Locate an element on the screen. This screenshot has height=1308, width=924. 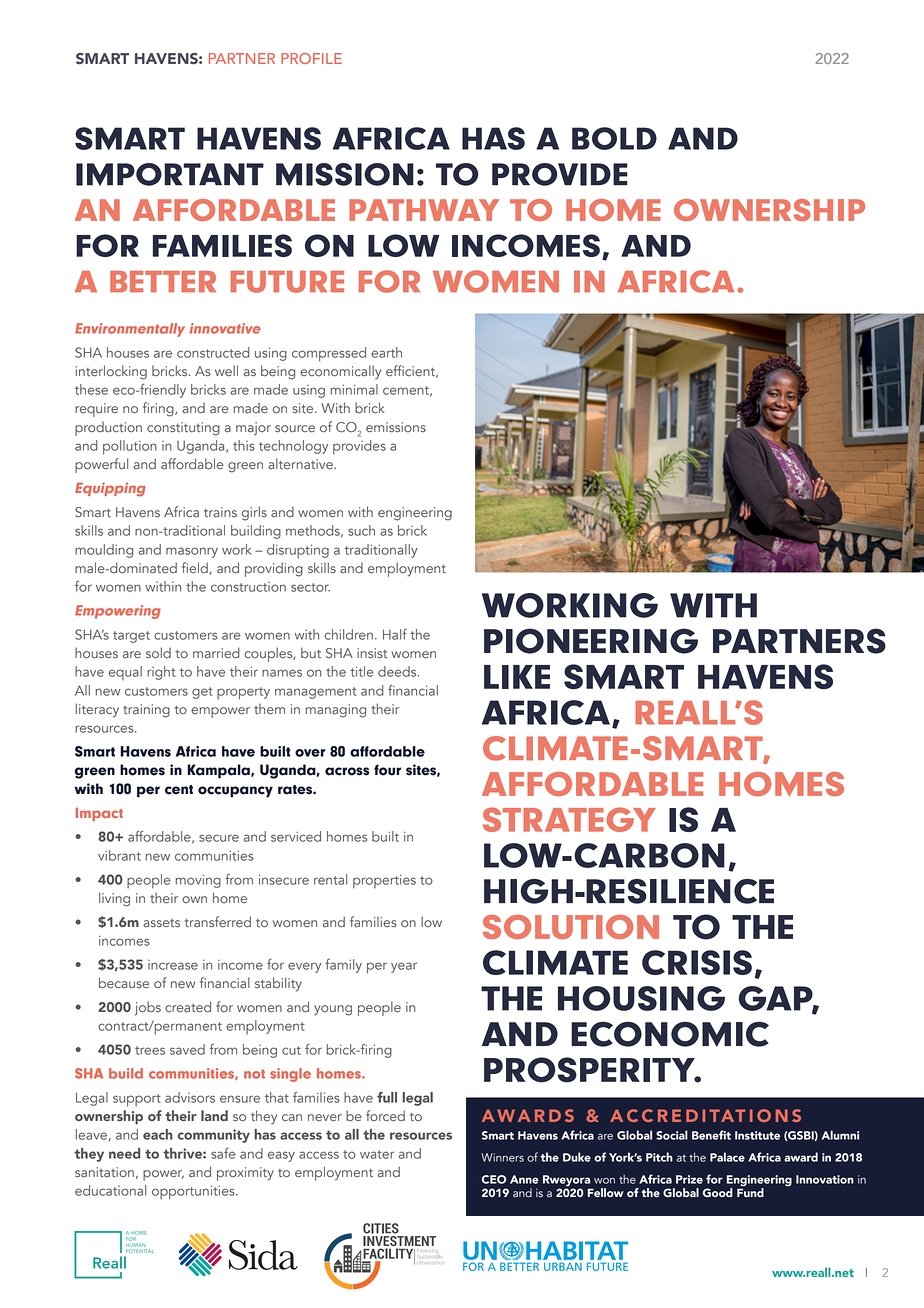
IMPORTANT is located at coordinates (170, 174).
